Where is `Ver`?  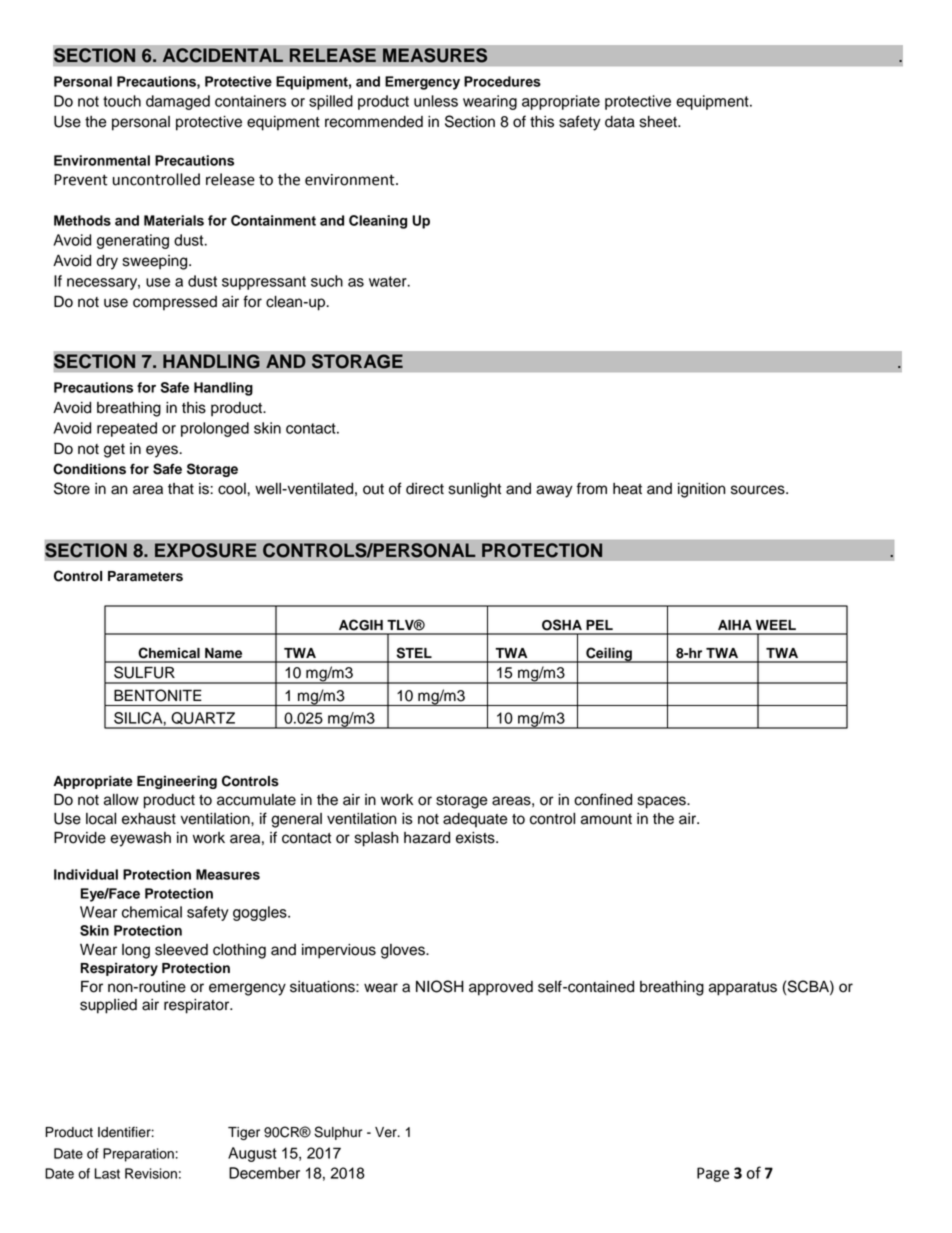 Ver is located at coordinates (387, 1132).
